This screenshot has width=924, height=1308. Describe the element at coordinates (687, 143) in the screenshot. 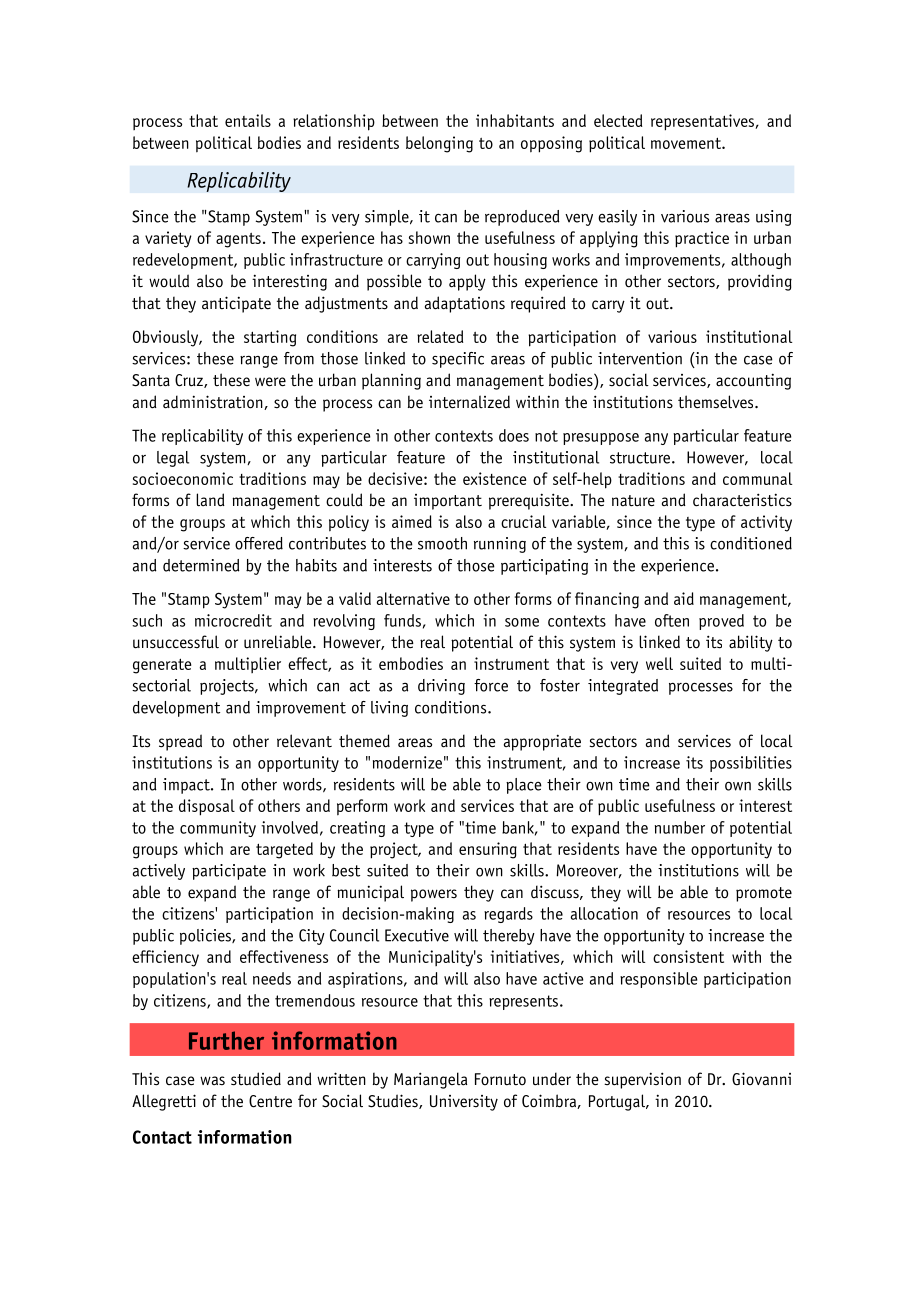

I see `movement` at that location.
